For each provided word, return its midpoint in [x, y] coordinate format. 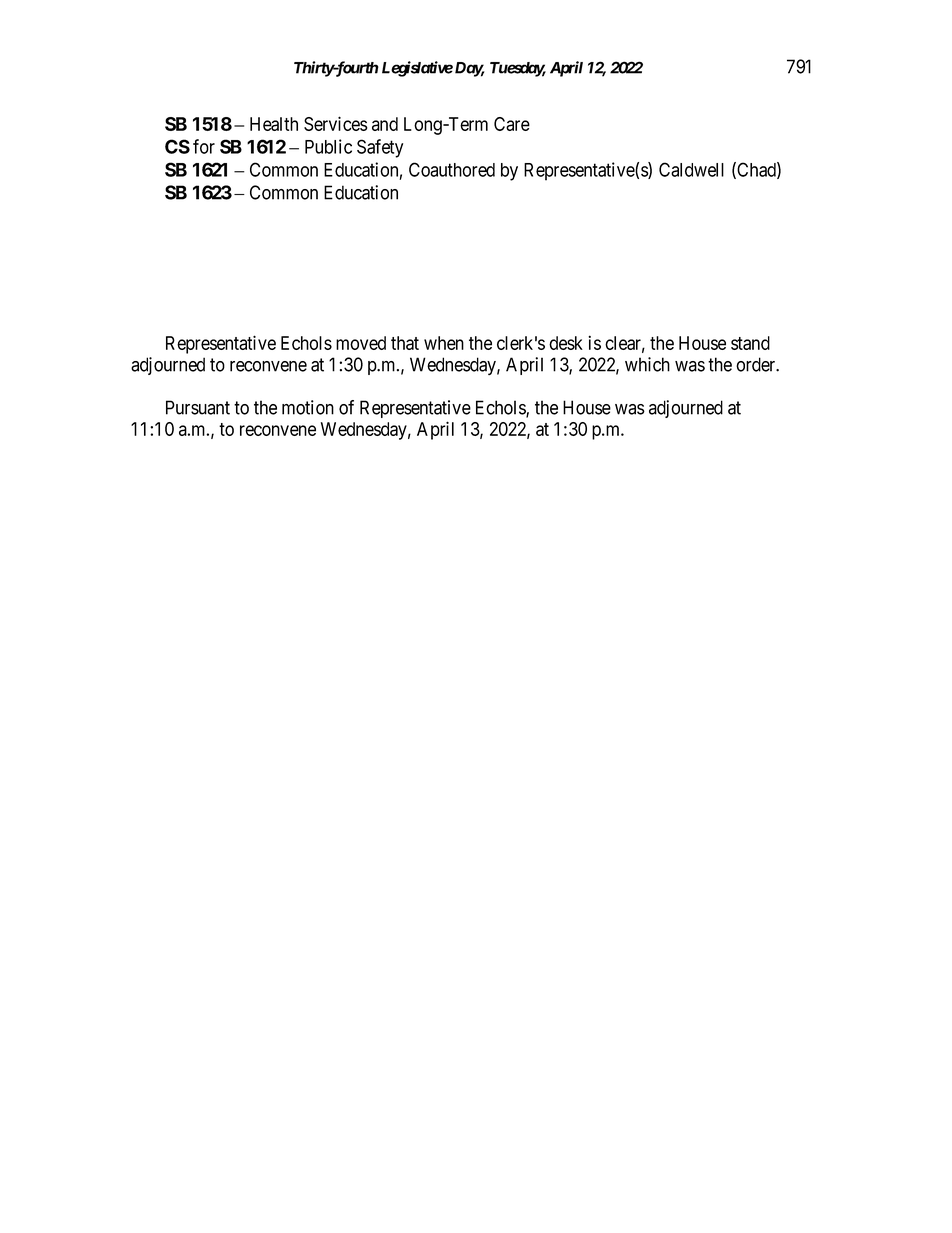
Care [512, 124]
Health [274, 124]
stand [750, 343]
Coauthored [452, 169]
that [405, 343]
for [204, 146]
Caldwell [691, 169]
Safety [380, 148]
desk [566, 343]
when [444, 343]
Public [328, 146]
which [647, 364]
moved [361, 343]
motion [308, 407]
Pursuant [198, 407]
